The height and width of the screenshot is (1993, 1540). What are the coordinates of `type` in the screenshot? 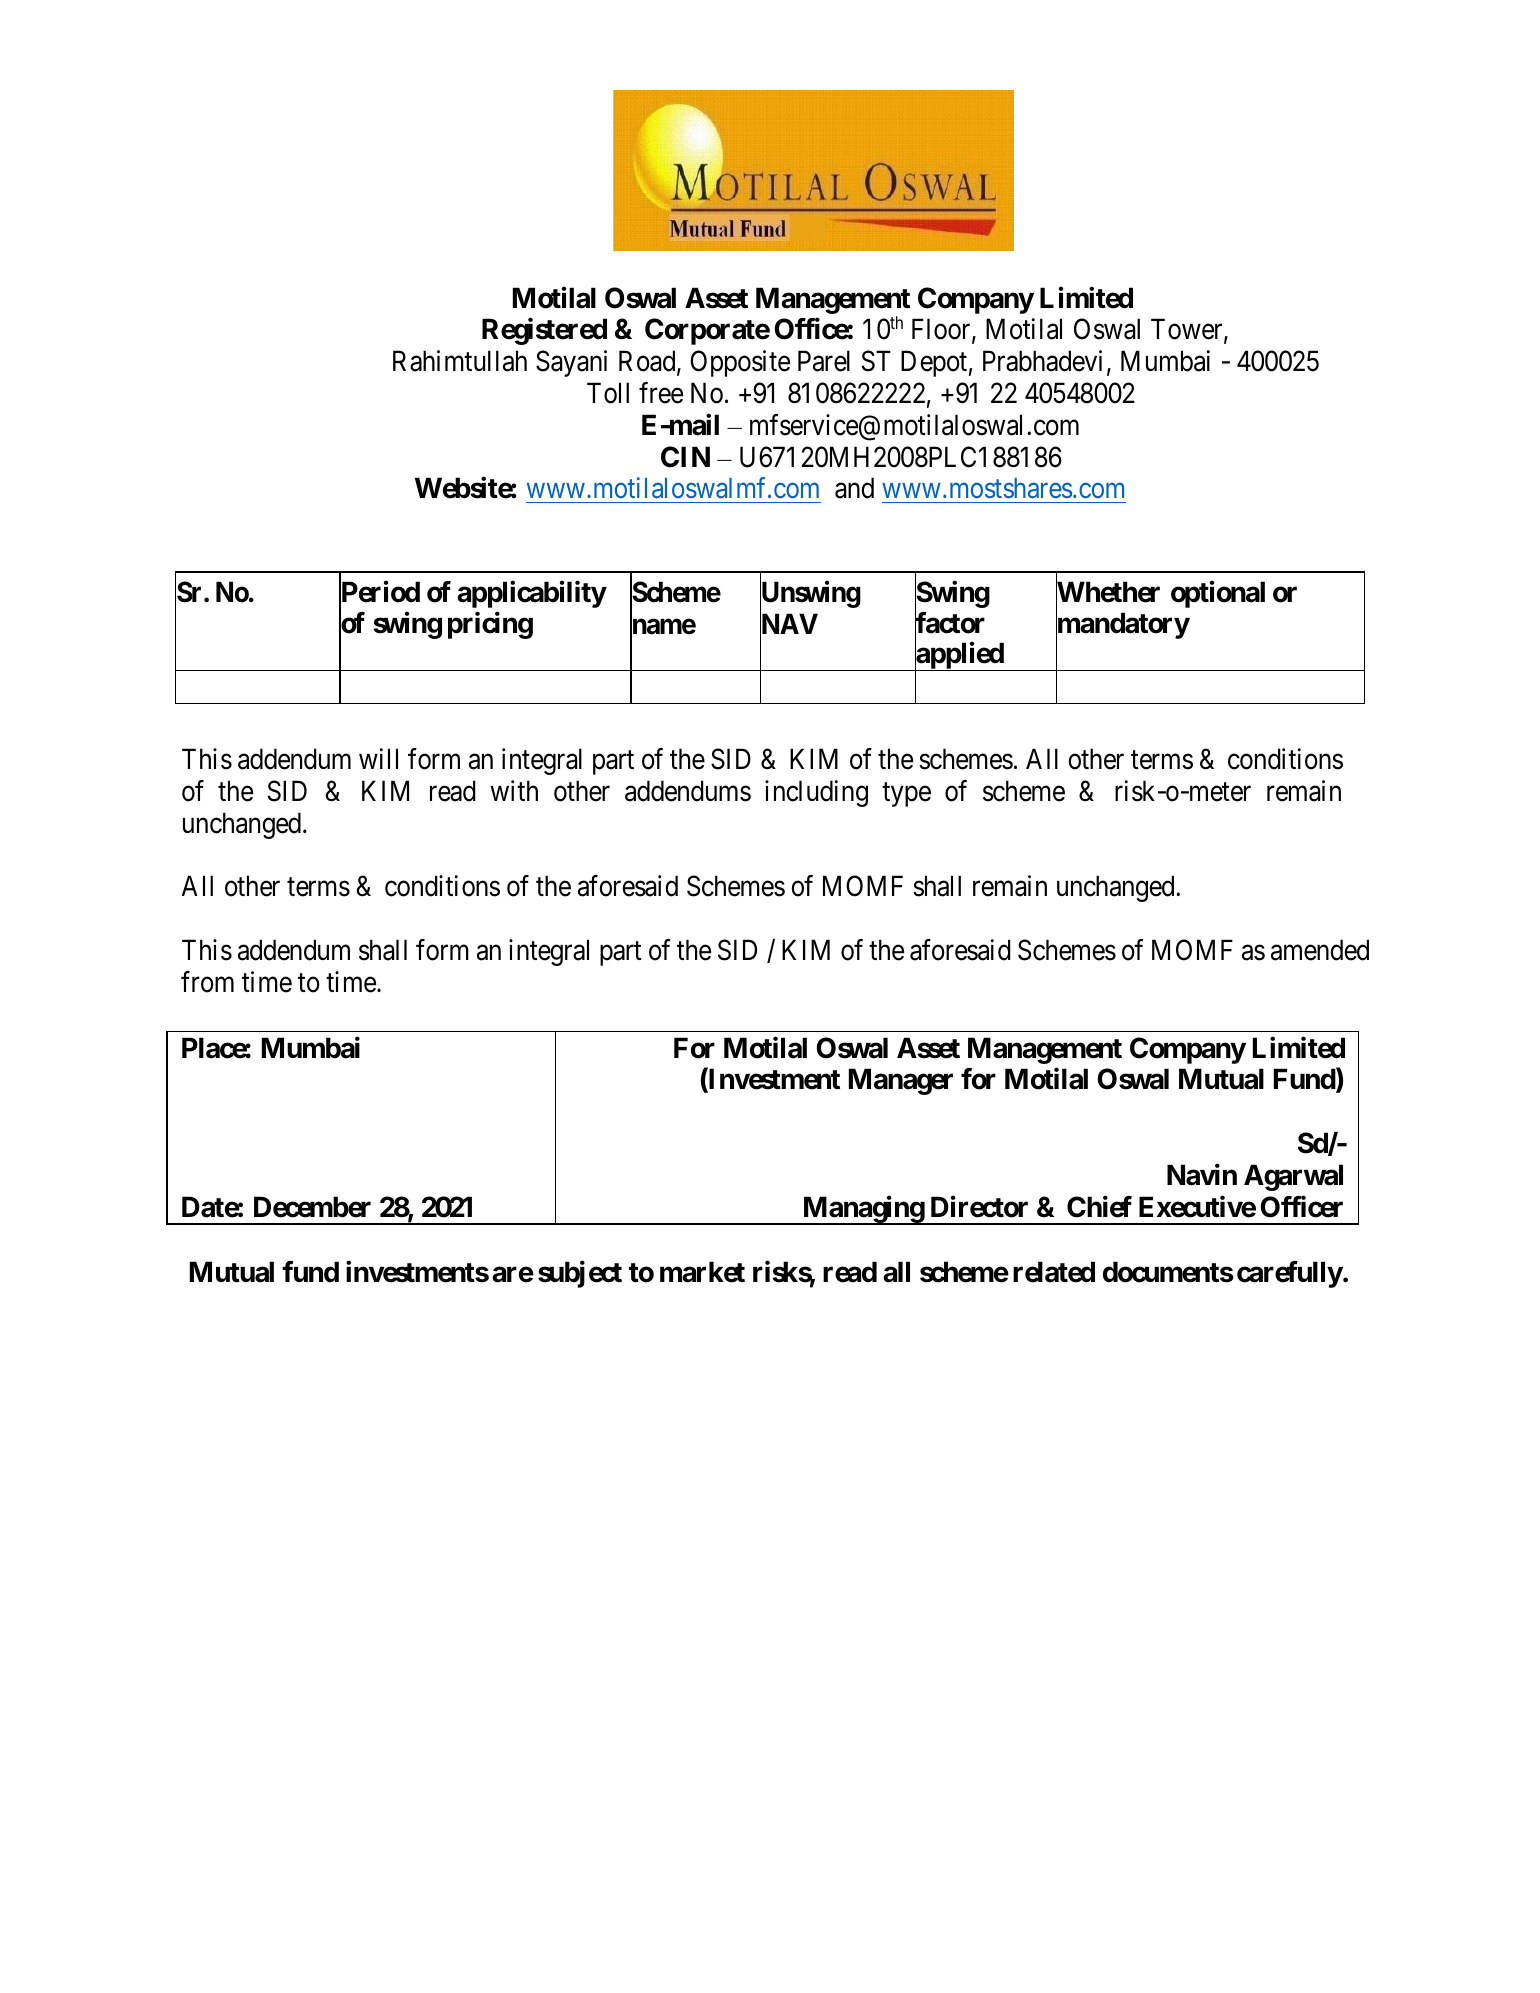 It's located at (906, 795).
